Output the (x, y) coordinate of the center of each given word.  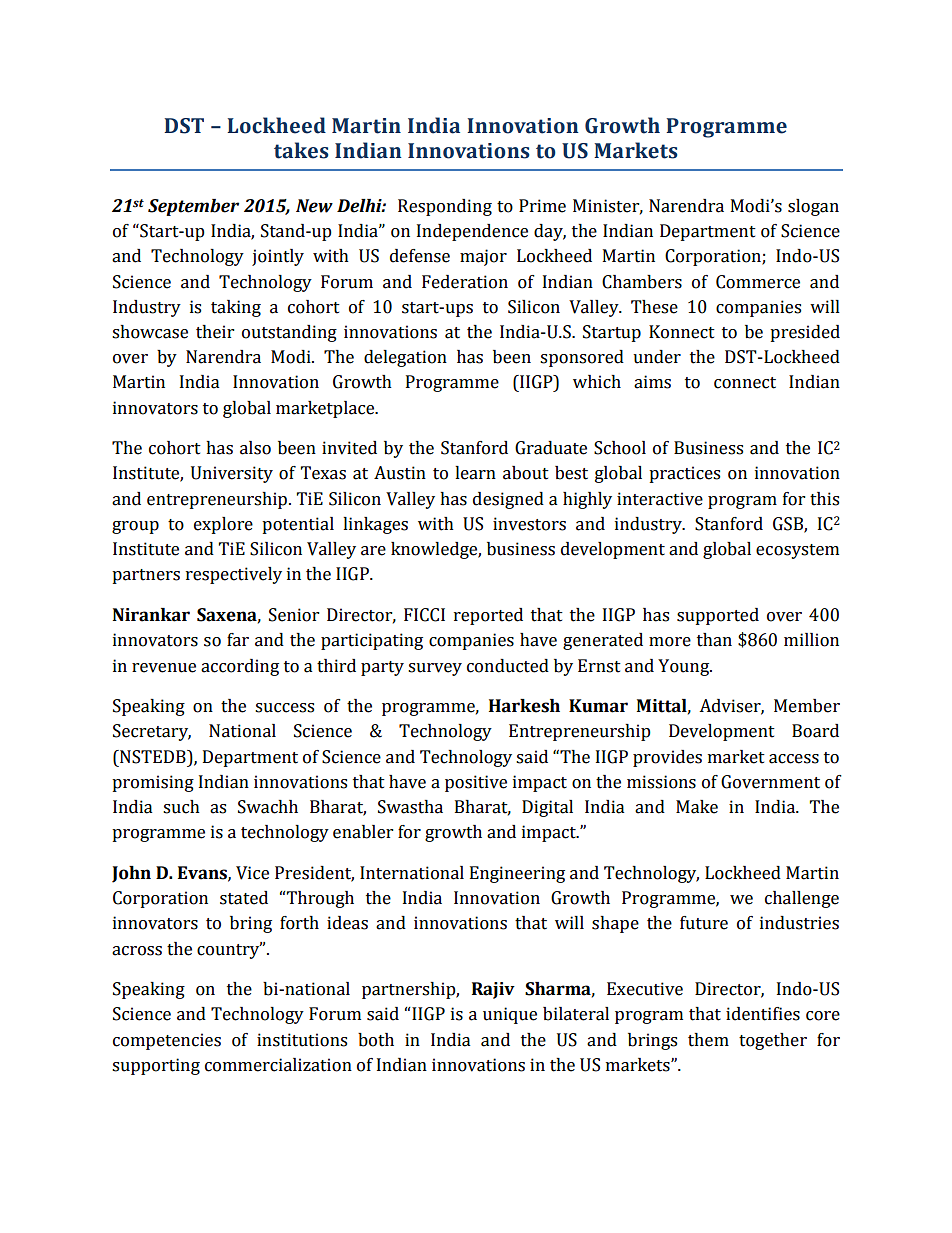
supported (718, 616)
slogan (813, 207)
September (193, 207)
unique (510, 1015)
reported (488, 616)
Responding (445, 207)
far (238, 640)
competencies (167, 1041)
